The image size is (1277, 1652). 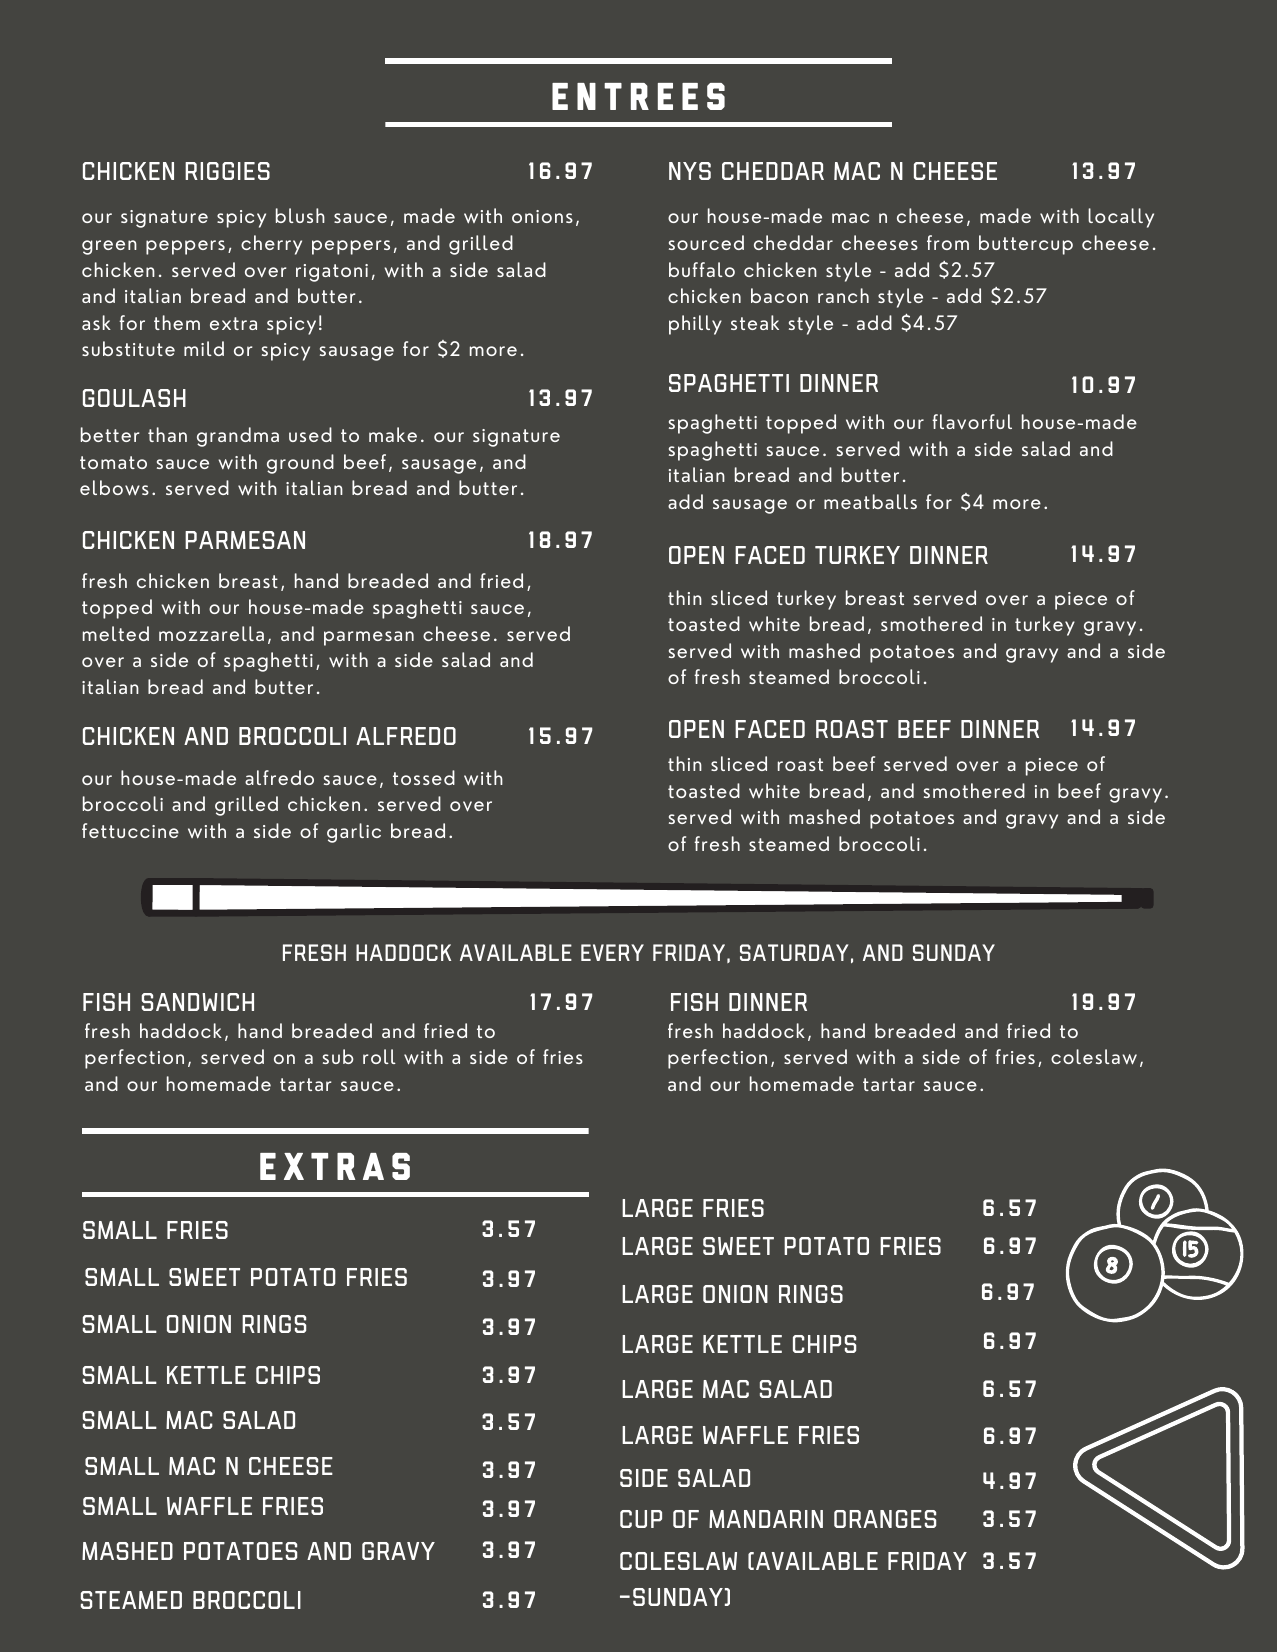 I want to click on EVERY, so click(x=612, y=952).
